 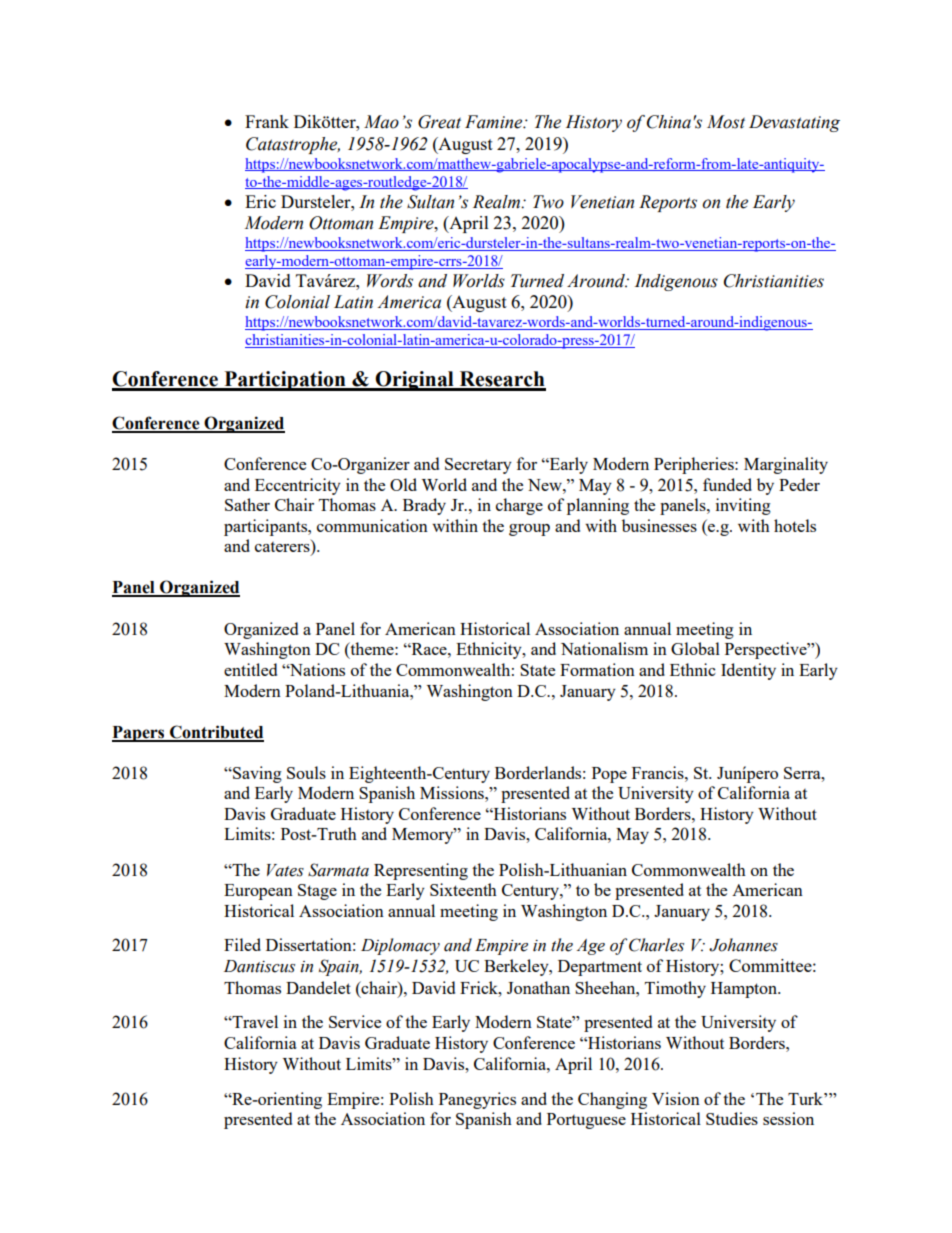 I want to click on Sather, so click(x=247, y=504).
